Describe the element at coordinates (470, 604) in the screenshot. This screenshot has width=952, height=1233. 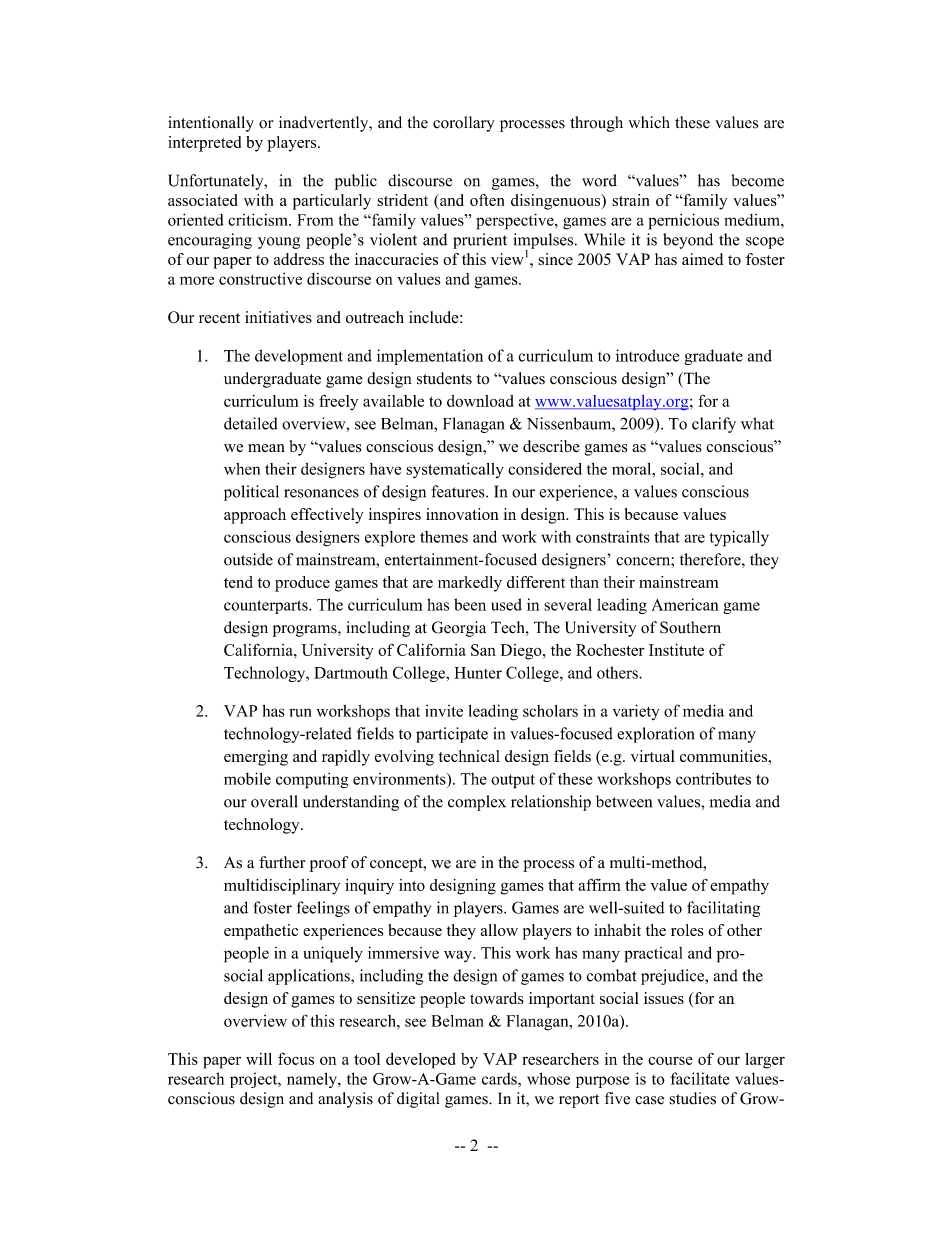
I see `been` at that location.
